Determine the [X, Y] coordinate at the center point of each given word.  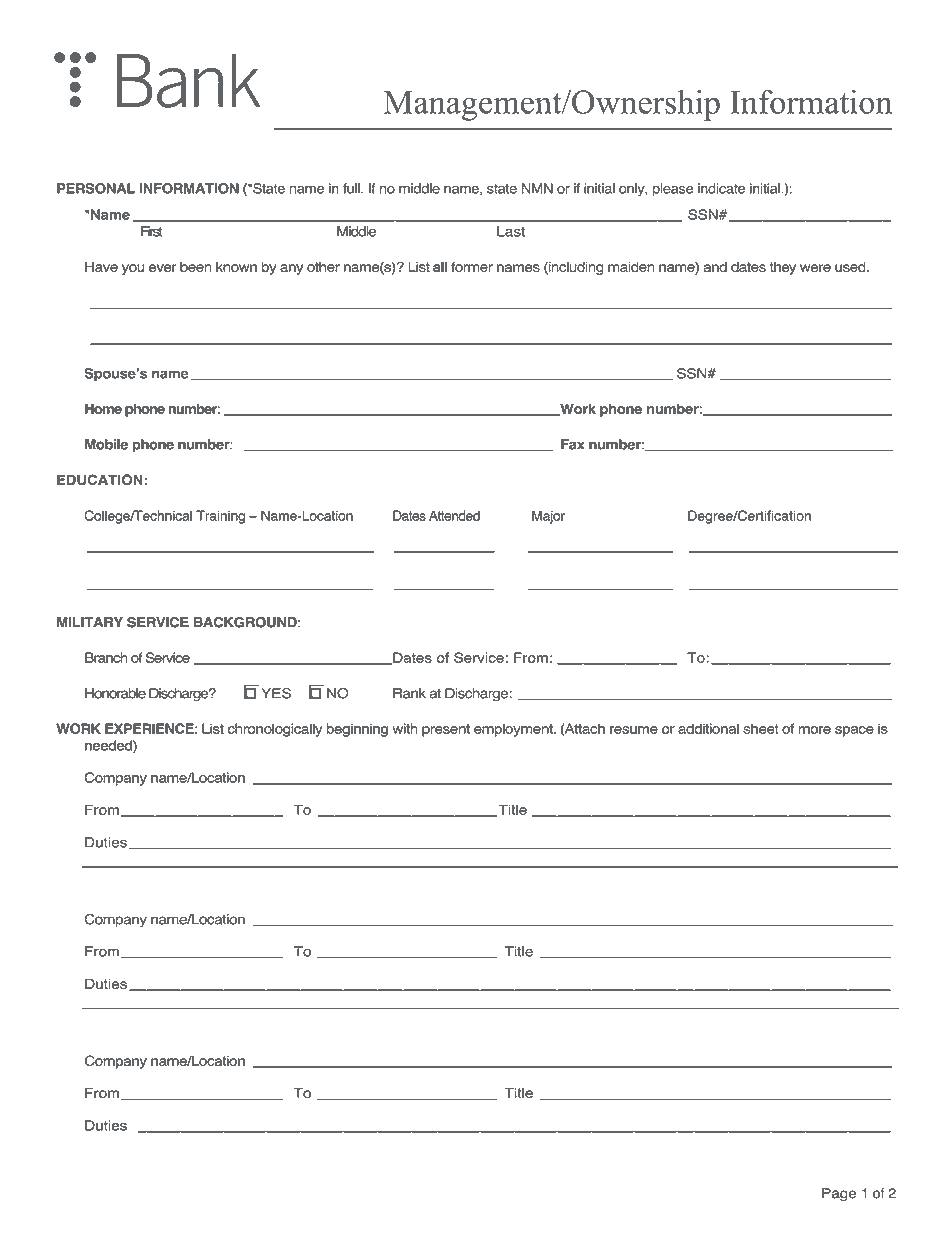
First [152, 231]
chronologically [275, 730]
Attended [454, 515]
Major [548, 517]
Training [220, 517]
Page [839, 1194]
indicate [721, 188]
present [446, 730]
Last [511, 231]
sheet [761, 728]
